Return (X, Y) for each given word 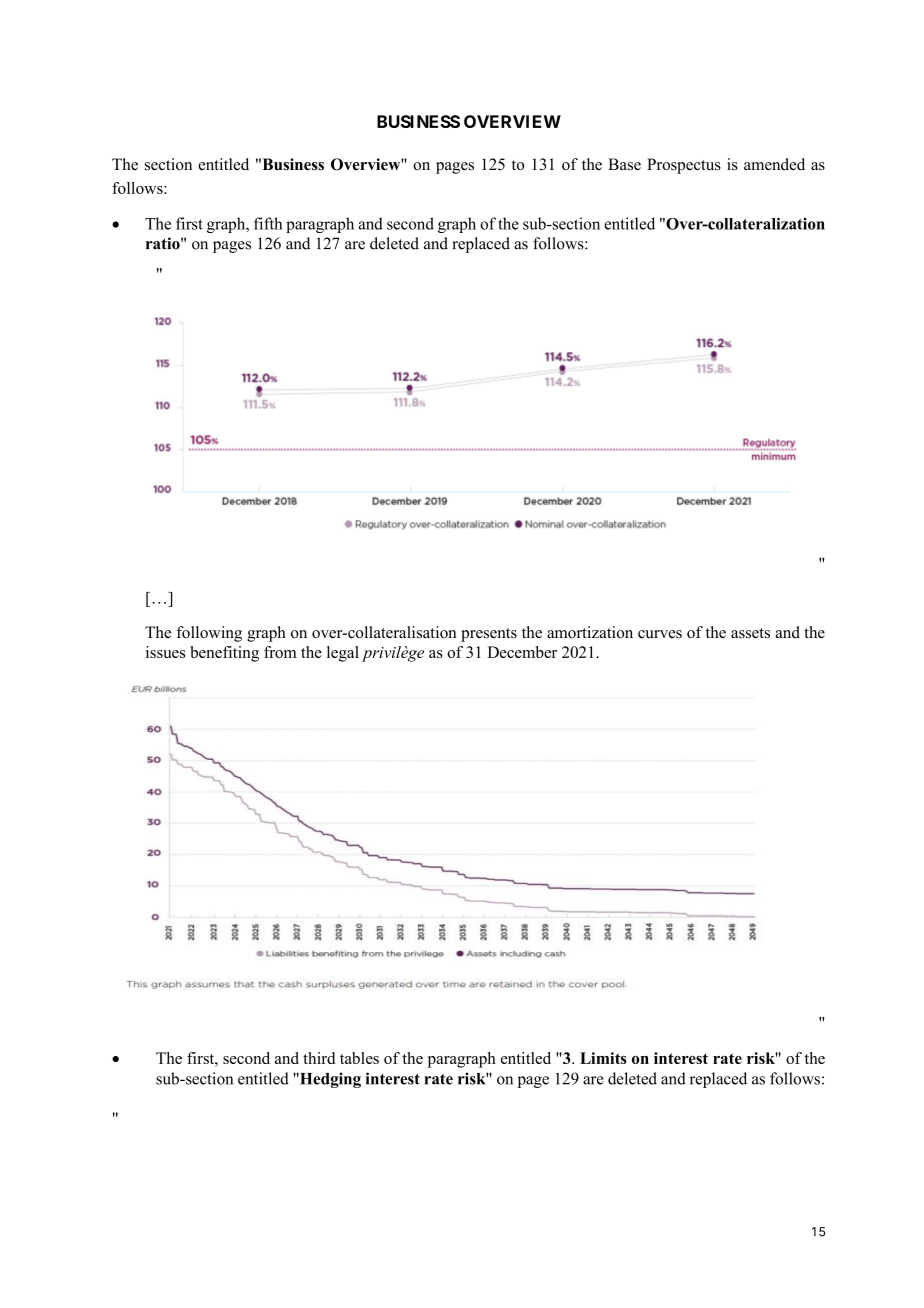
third (319, 1058)
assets (750, 633)
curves (660, 634)
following (209, 634)
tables (359, 1058)
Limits (603, 1058)
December (522, 652)
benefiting (224, 654)
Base (624, 164)
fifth (268, 223)
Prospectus (684, 166)
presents (489, 635)
